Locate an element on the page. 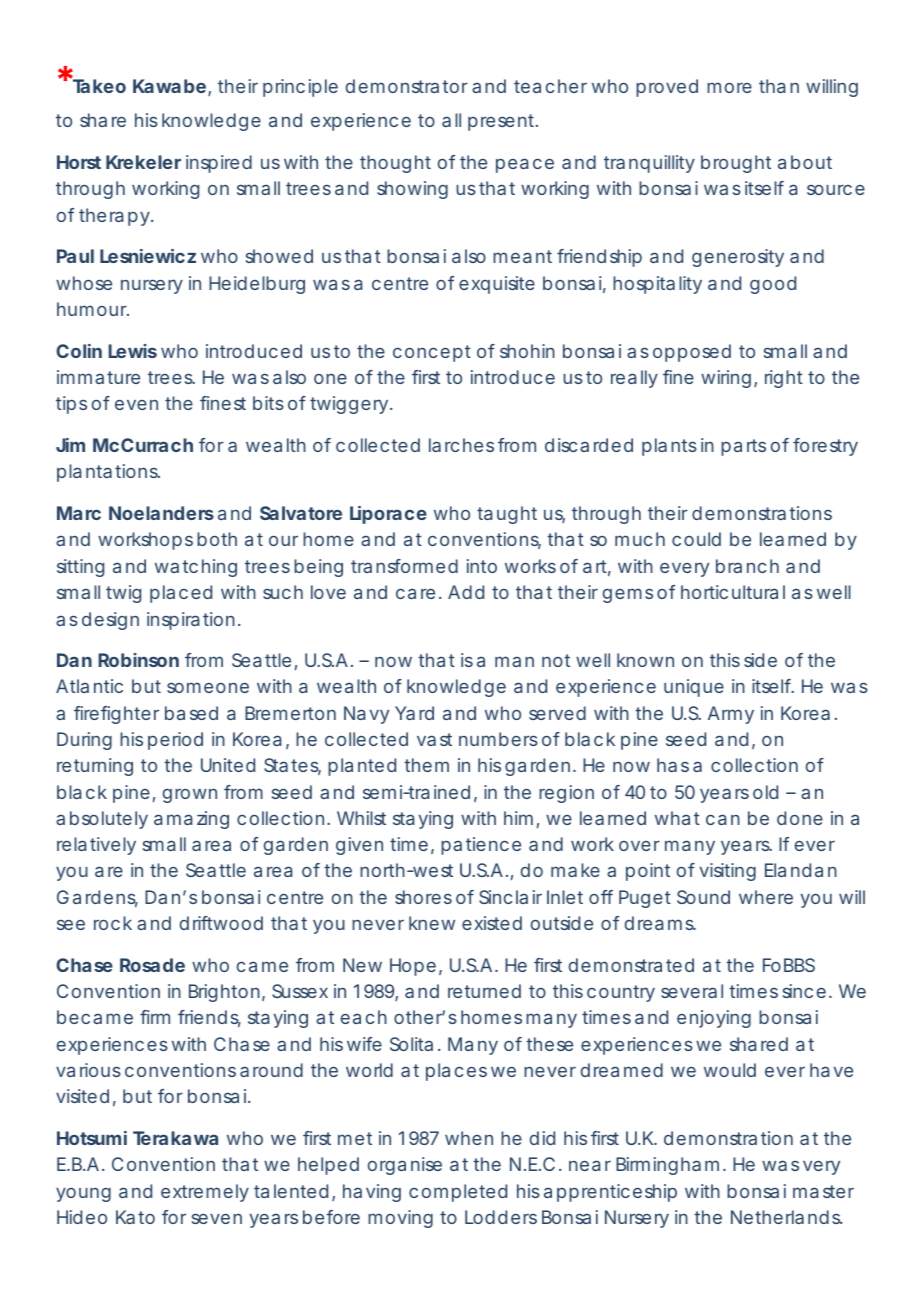 Image resolution: width=924 pixels, height=1308 pixels. patience is located at coordinates (481, 846).
